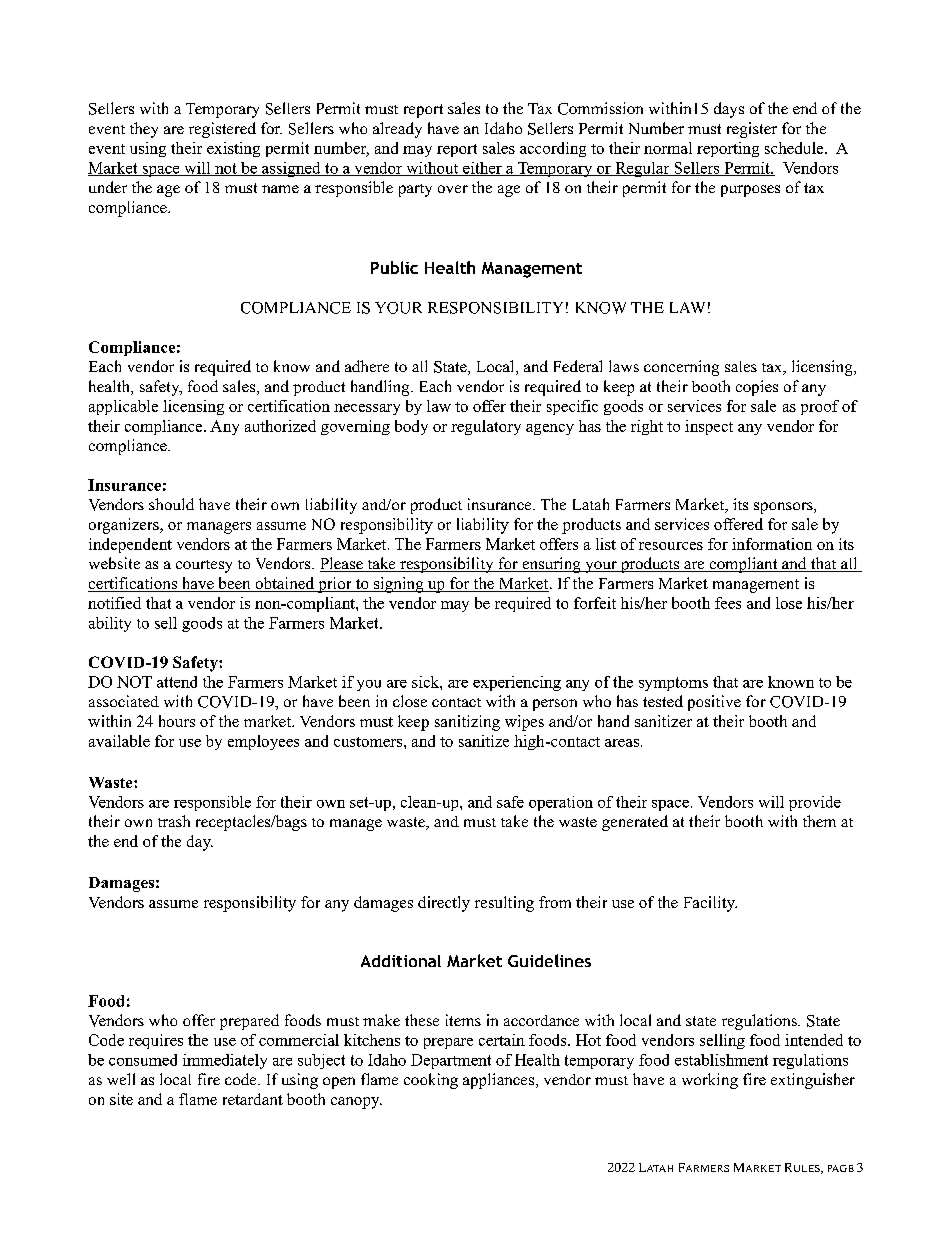 The height and width of the screenshot is (1233, 952). I want to click on trash, so click(174, 821).
